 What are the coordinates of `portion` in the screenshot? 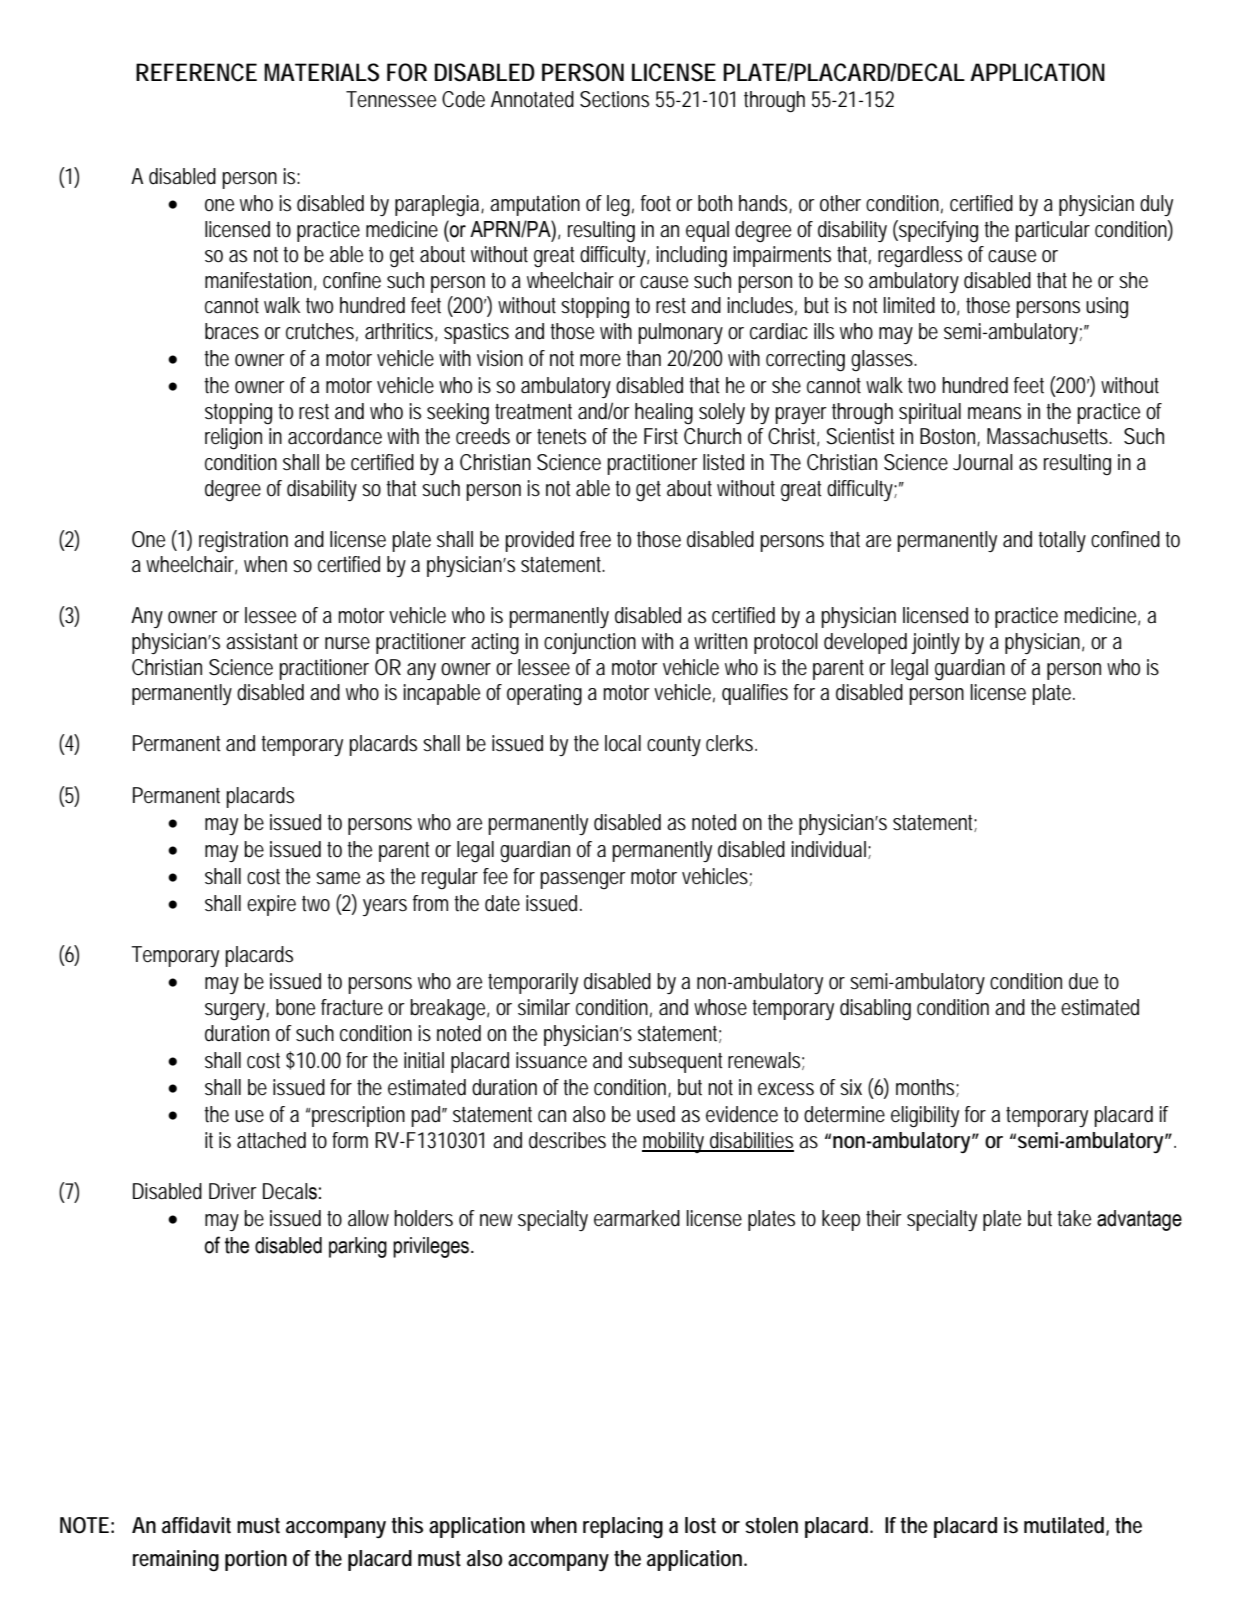 It's located at (256, 1560).
